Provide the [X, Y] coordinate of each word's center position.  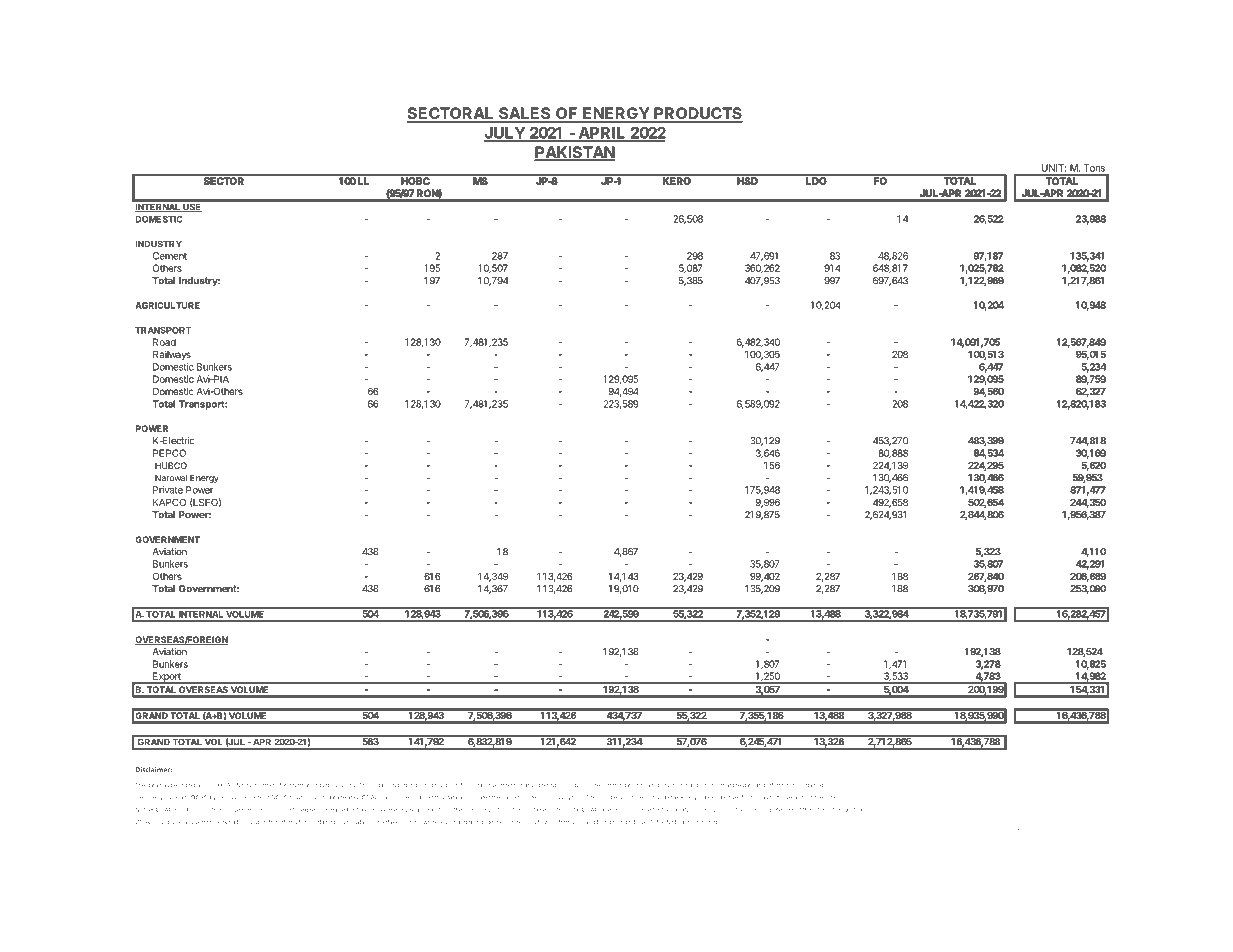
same [509, 798]
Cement [170, 256]
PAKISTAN [574, 153]
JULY [505, 134]
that [726, 785]
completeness [776, 810]
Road [164, 342]
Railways [172, 355]
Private [168, 490]
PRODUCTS [697, 114]
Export [167, 678]
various [227, 798]
